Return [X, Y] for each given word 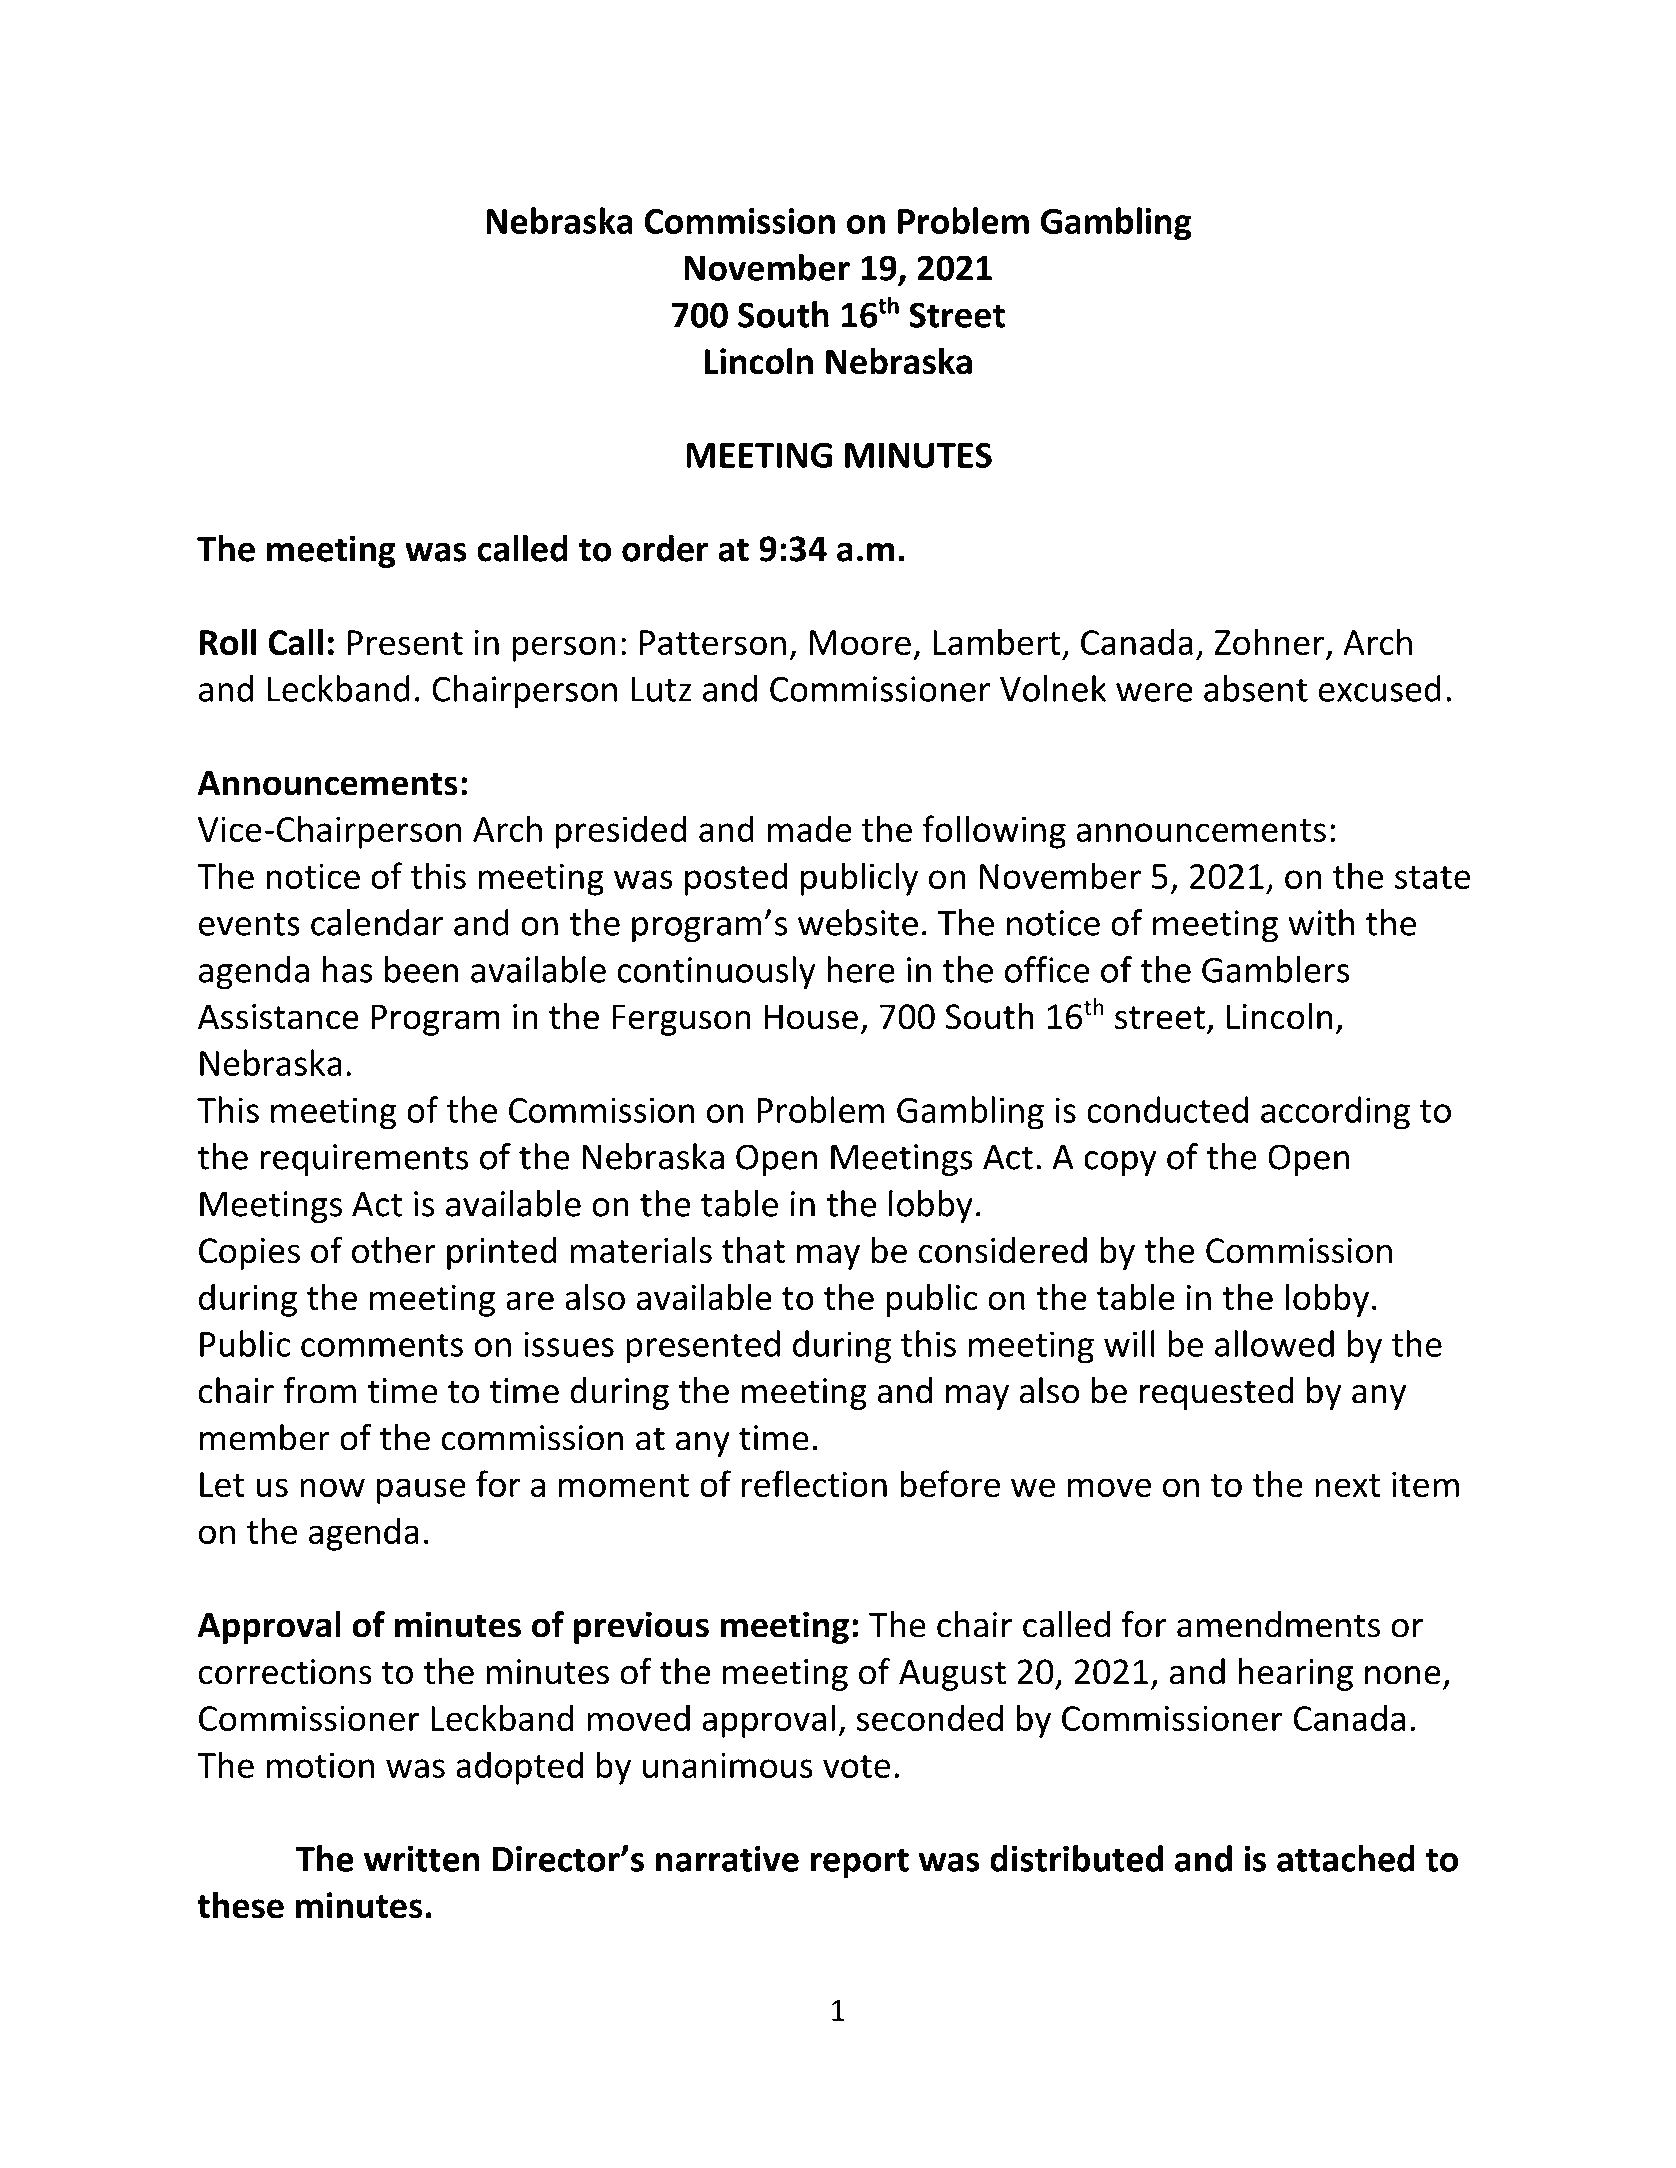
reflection [814, 1483]
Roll [228, 642]
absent [1256, 688]
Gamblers [1275, 969]
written [422, 1858]
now [332, 1487]
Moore [860, 642]
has [348, 969]
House [811, 1017]
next [1347, 1485]
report [860, 1863]
